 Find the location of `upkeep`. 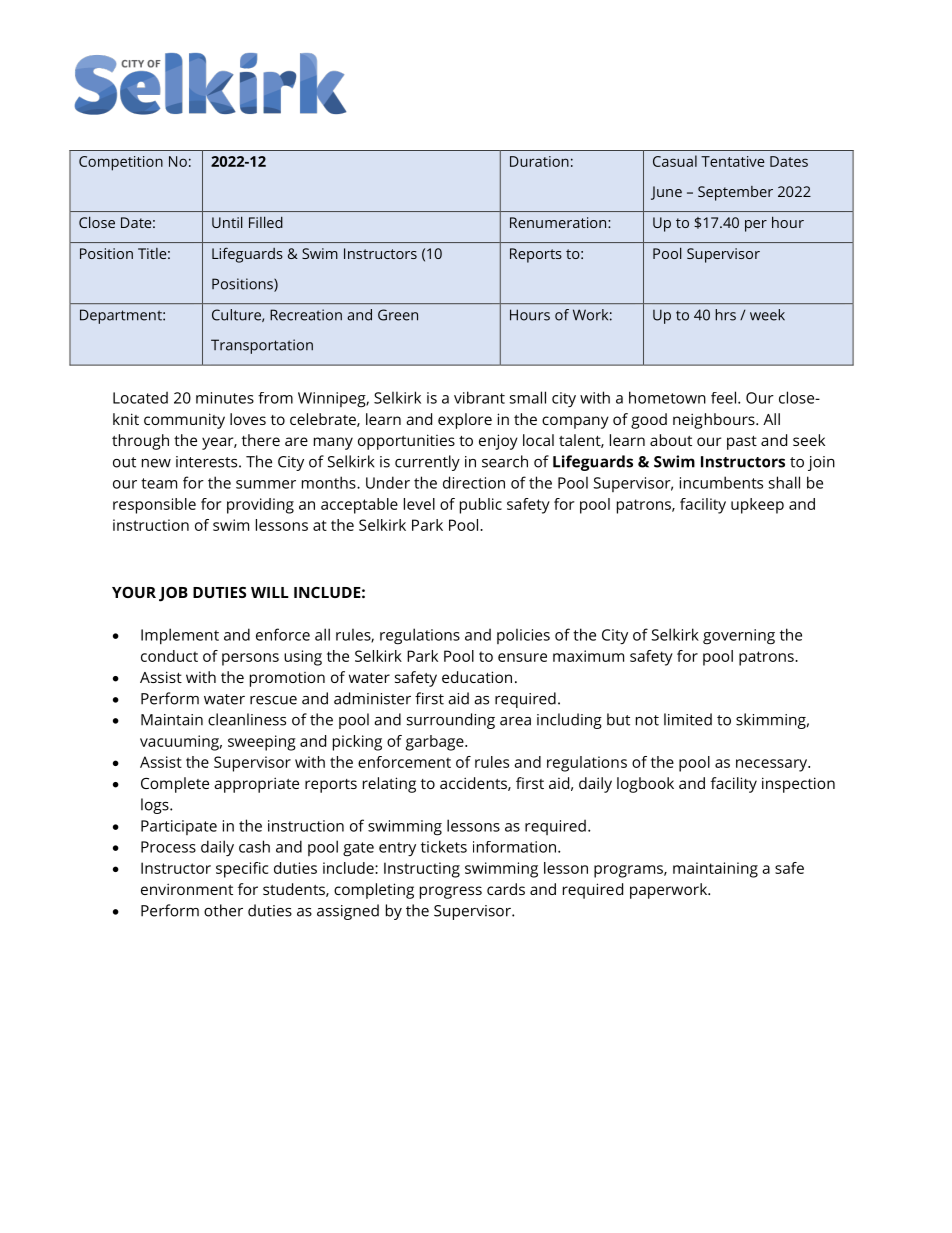

upkeep is located at coordinates (757, 506).
